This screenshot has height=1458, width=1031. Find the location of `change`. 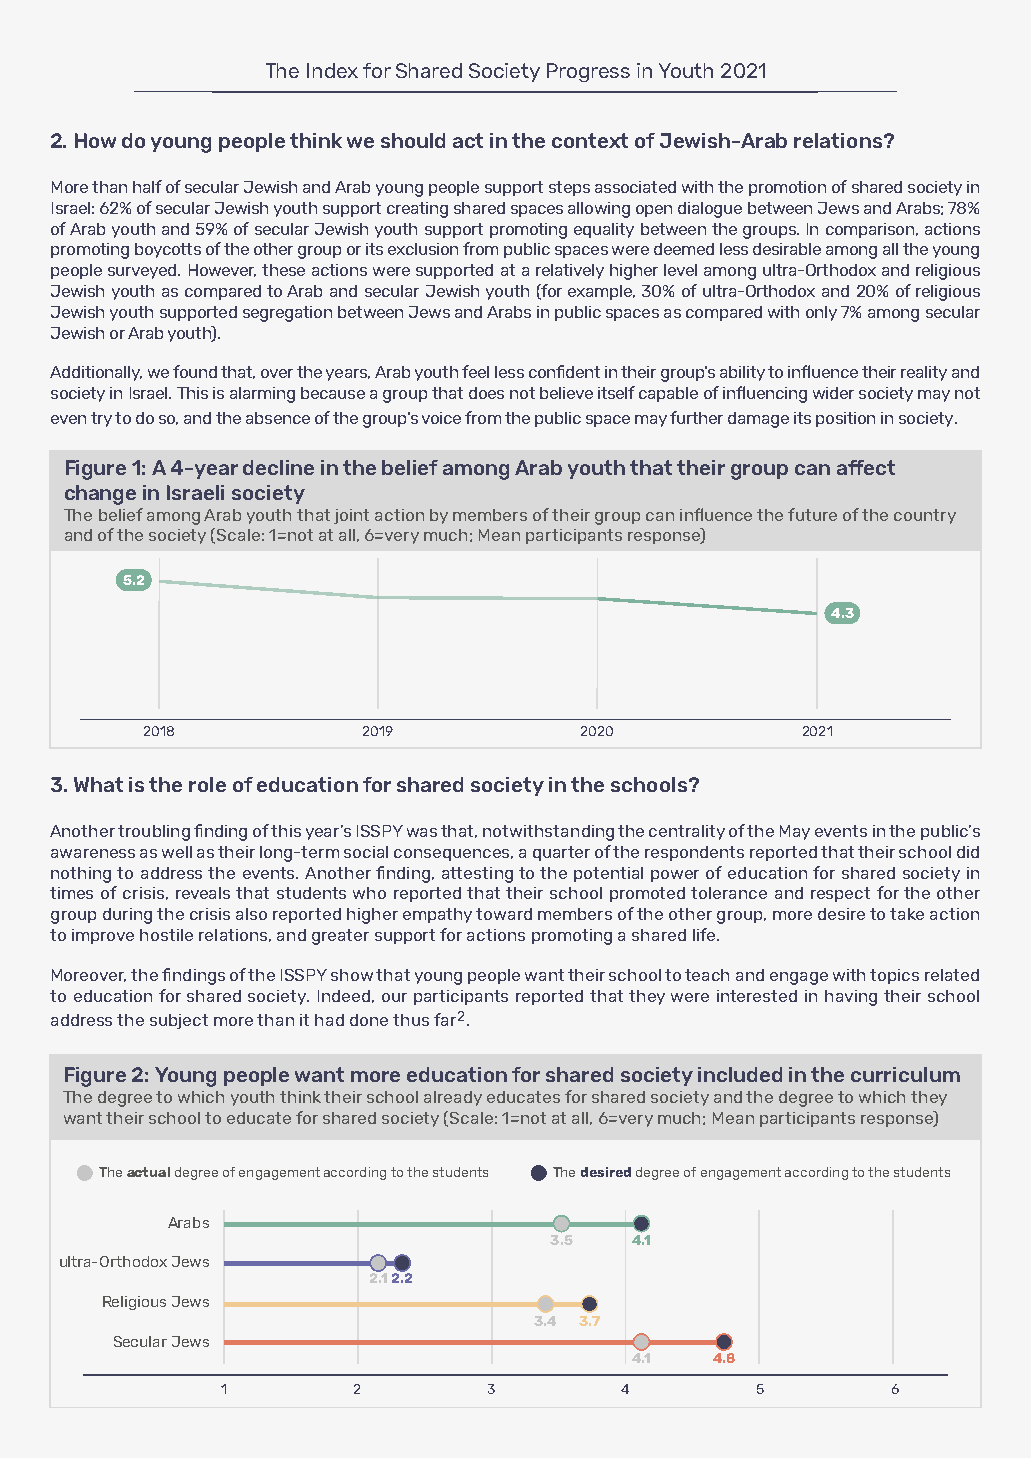

change is located at coordinates (100, 495).
